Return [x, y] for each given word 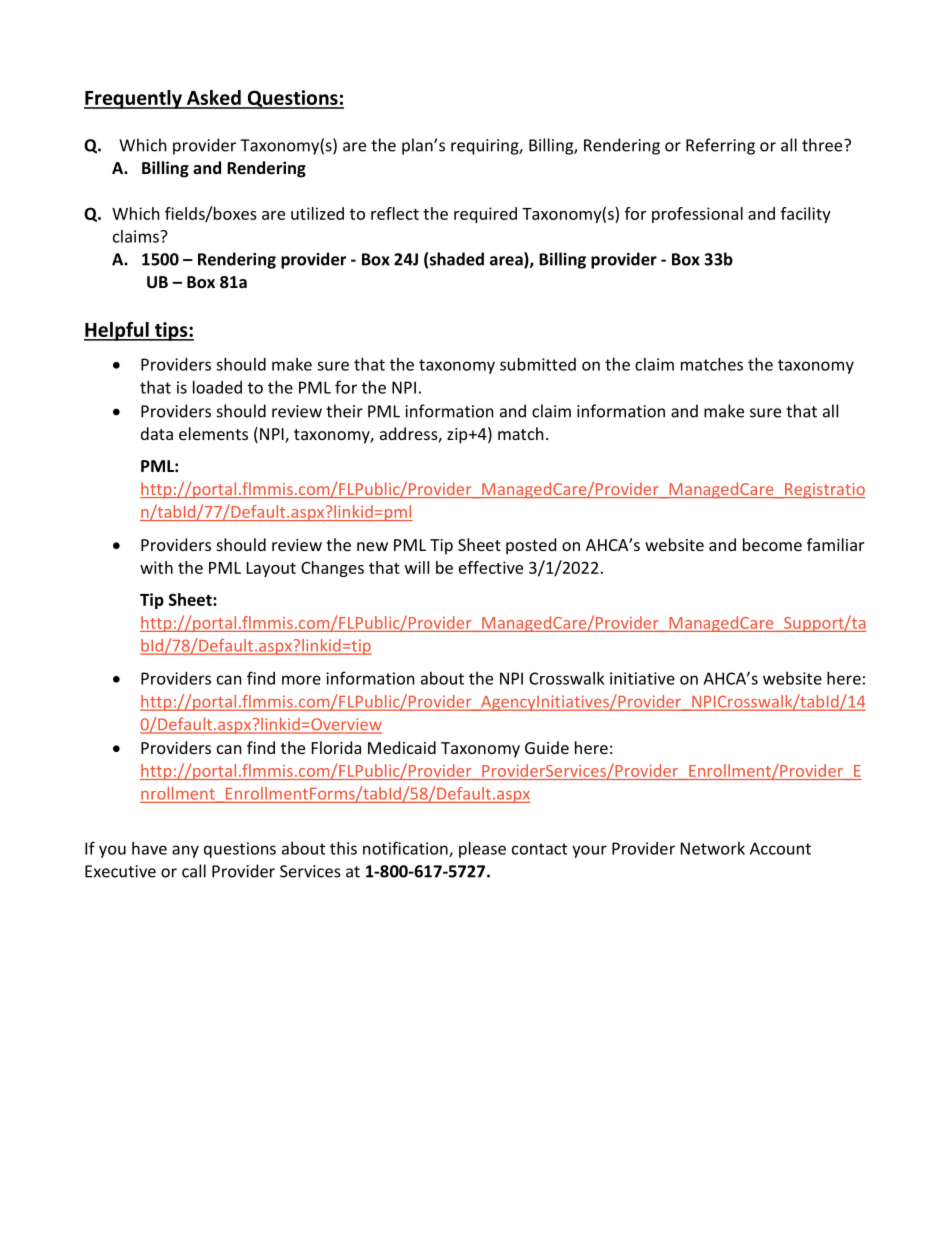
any [185, 851]
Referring [720, 146]
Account [780, 848]
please [482, 850]
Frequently [134, 99]
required [485, 215]
